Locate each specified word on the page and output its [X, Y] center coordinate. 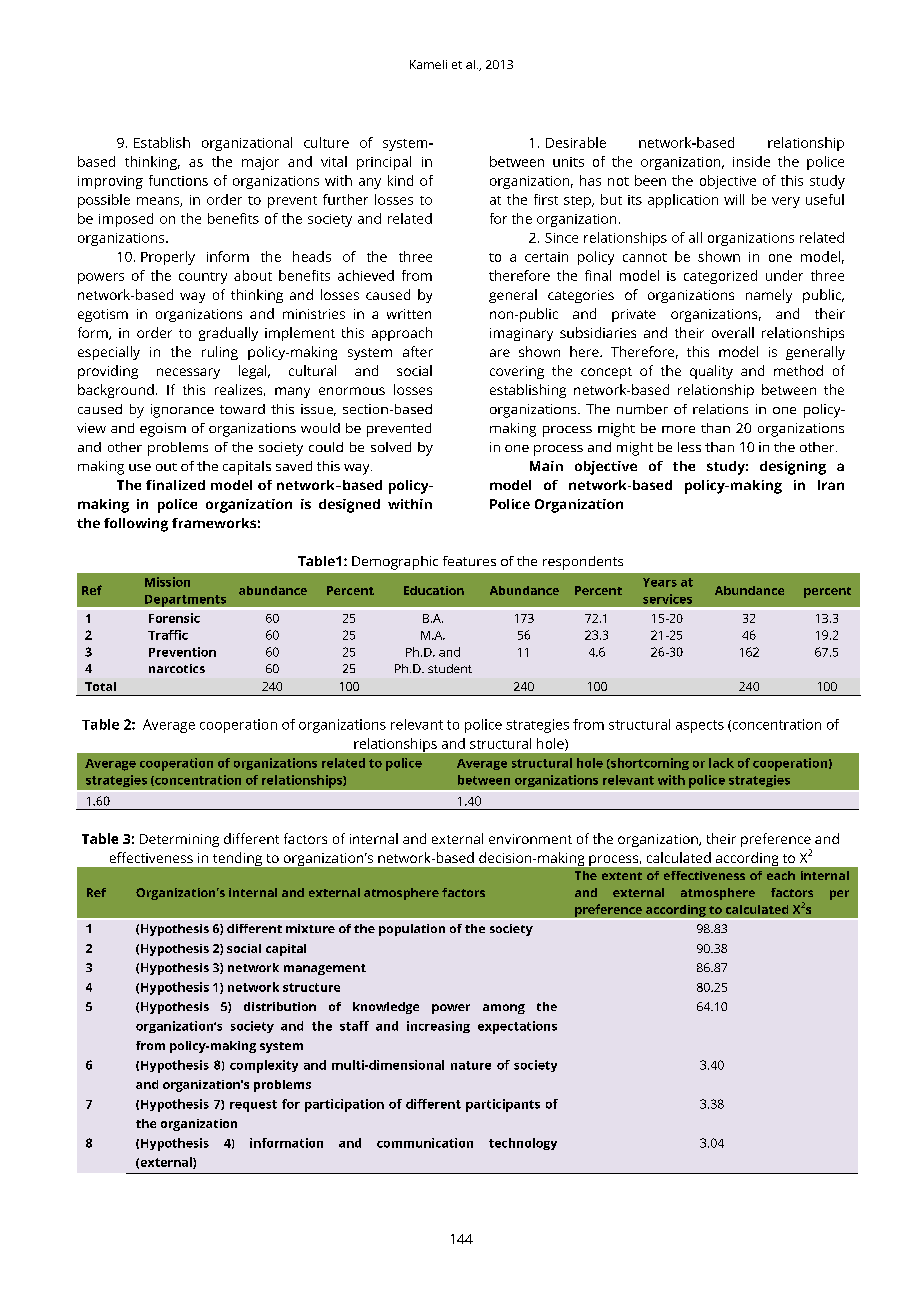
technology [523, 1144]
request [253, 1106]
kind [400, 180]
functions [178, 180]
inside [751, 161]
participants [503, 1105]
